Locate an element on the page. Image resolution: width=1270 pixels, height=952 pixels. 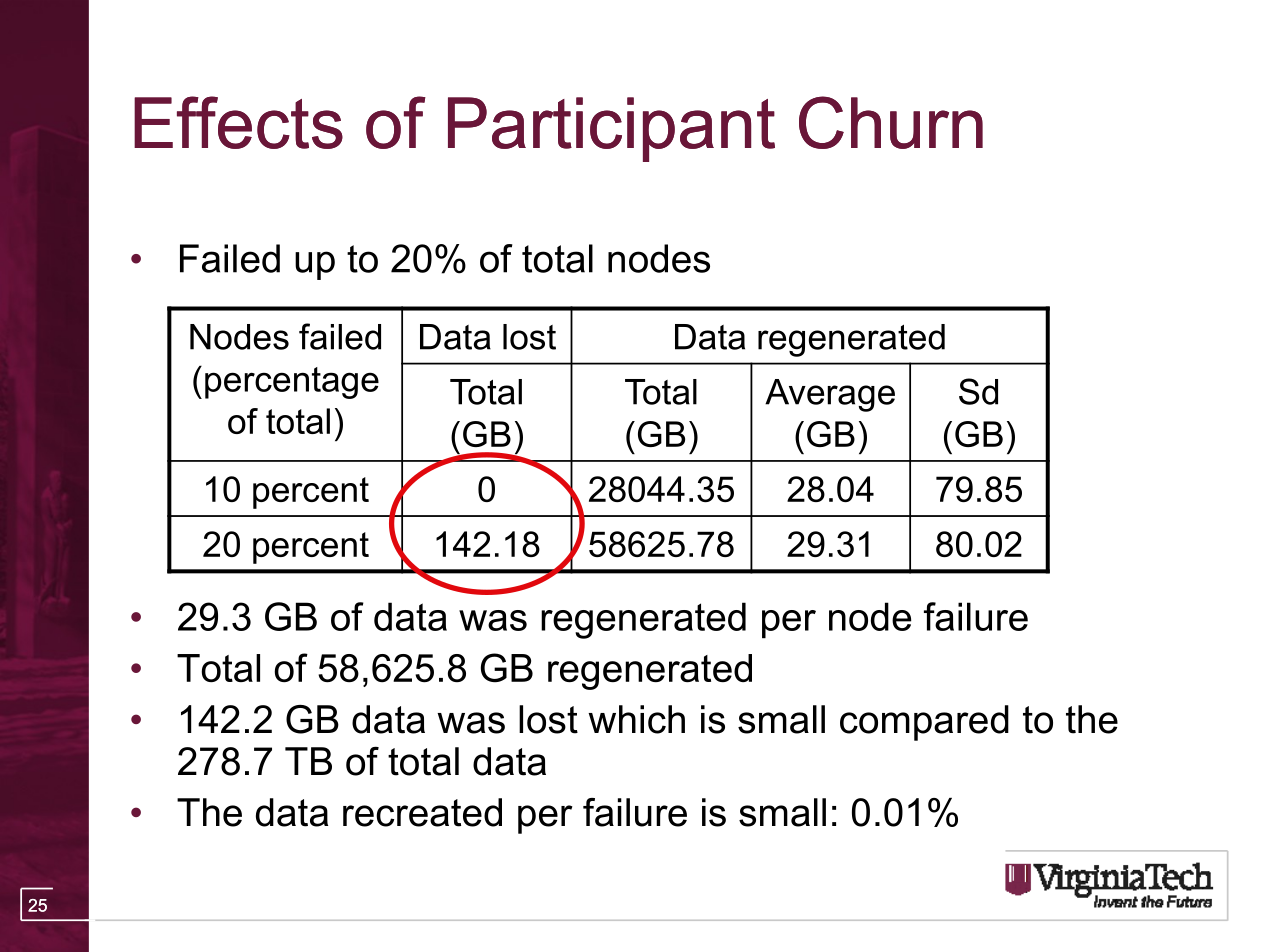
compared is located at coordinates (924, 723).
